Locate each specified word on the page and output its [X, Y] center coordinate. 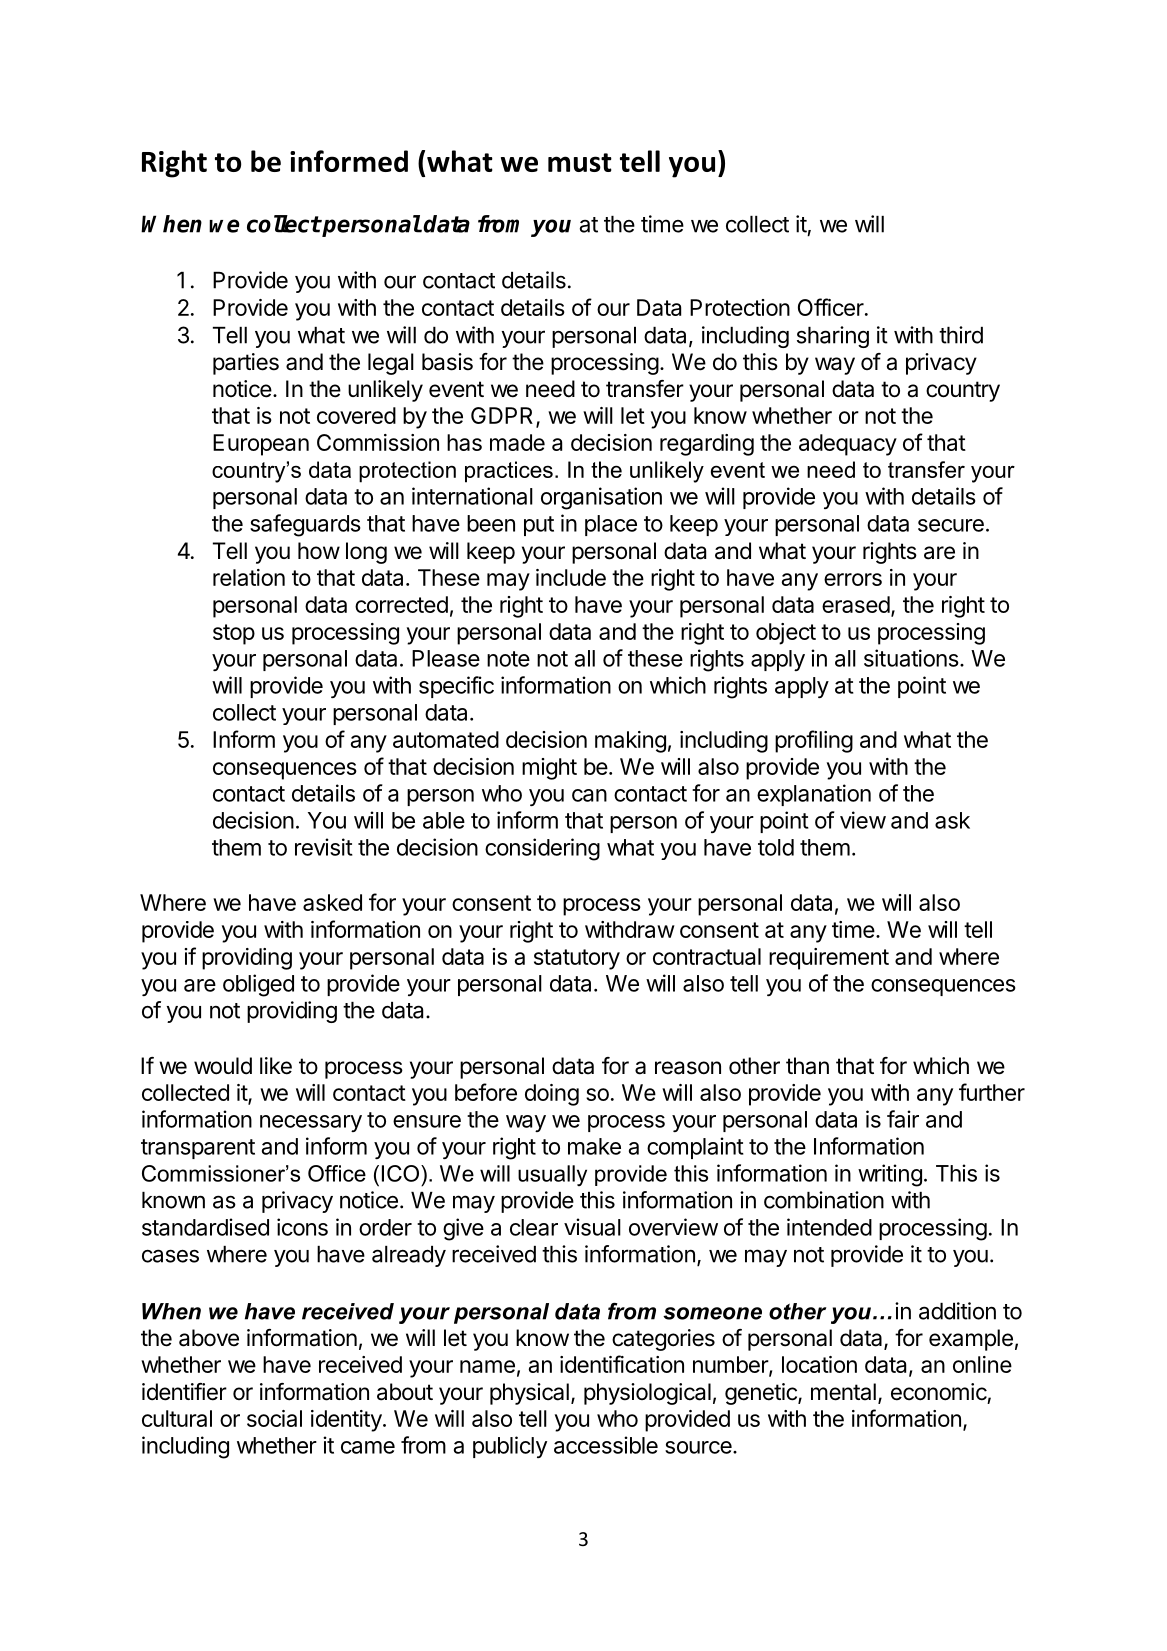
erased [856, 604]
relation [249, 577]
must [580, 162]
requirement [829, 959]
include [571, 577]
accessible [606, 1445]
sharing [833, 337]
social [274, 1418]
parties [246, 364]
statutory [577, 959]
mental [843, 1392]
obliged [258, 985]
